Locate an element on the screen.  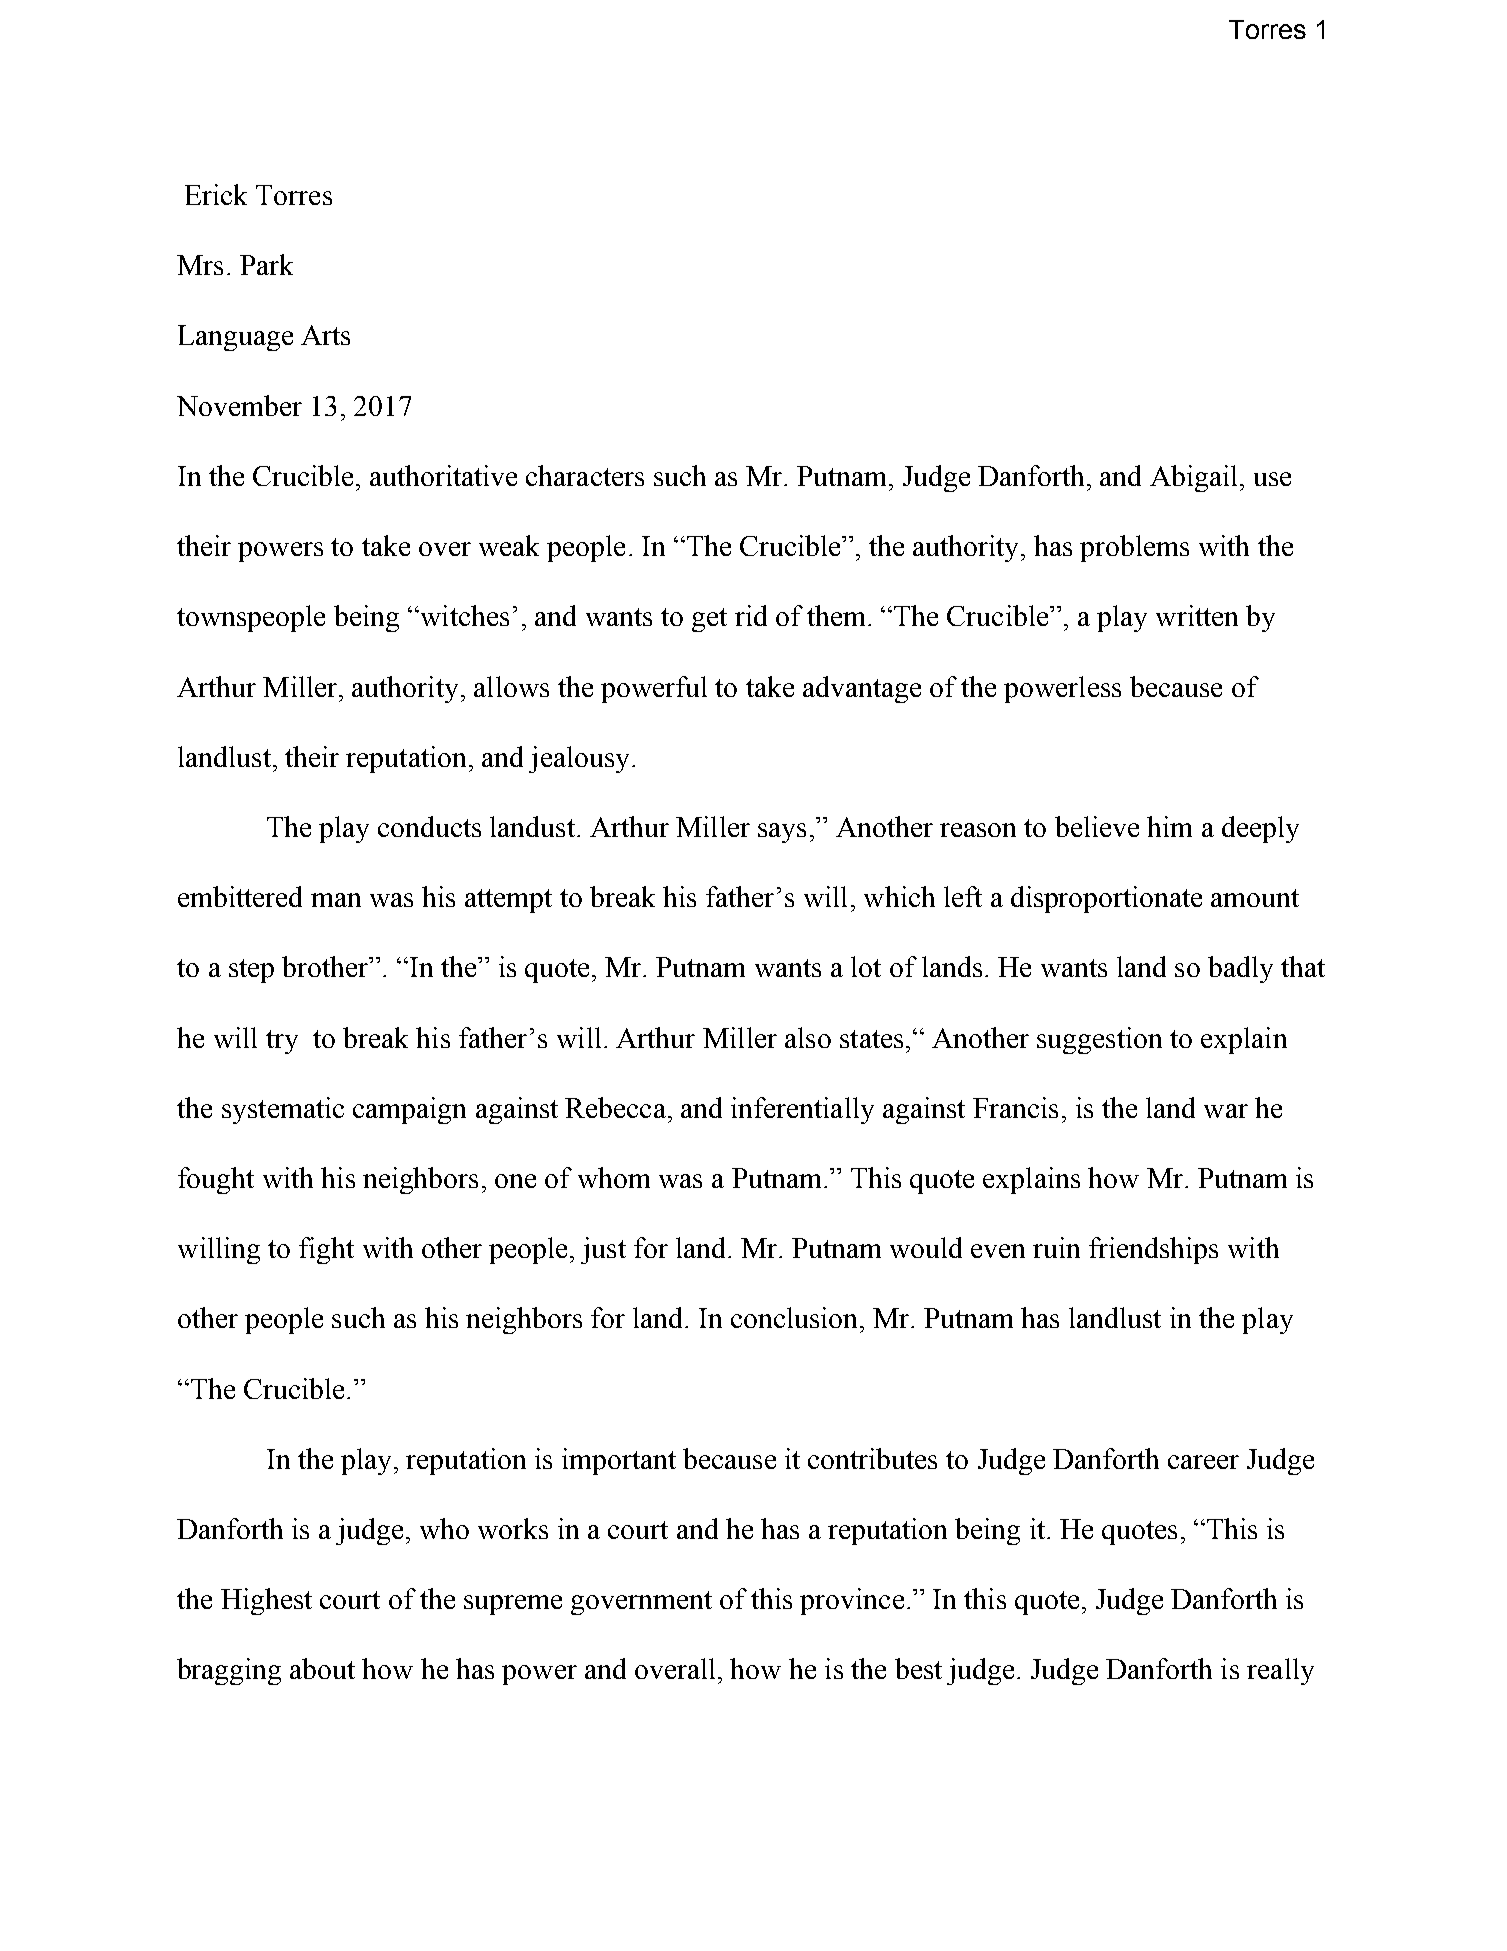
Park is located at coordinates (266, 264).
